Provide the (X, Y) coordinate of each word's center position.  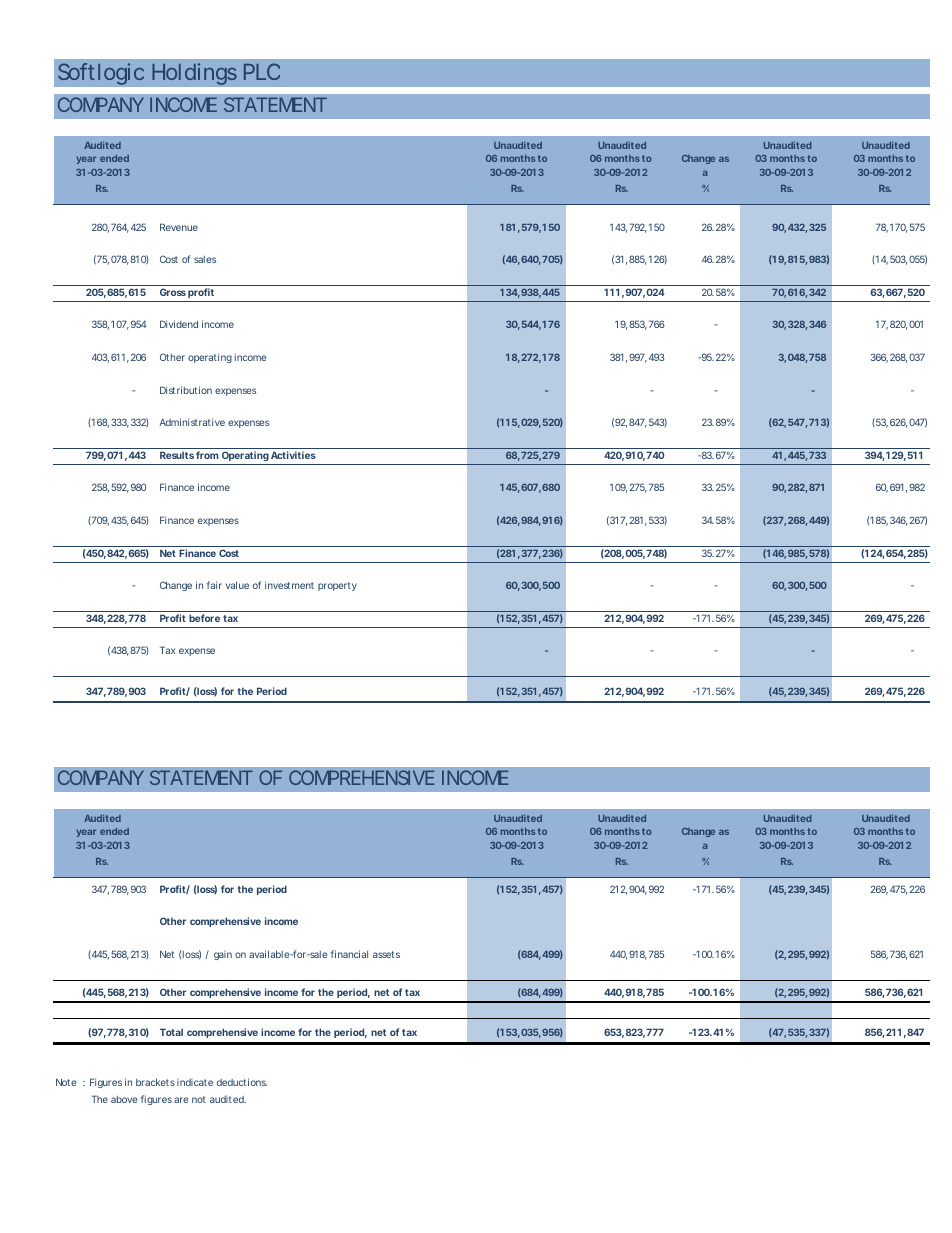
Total (171, 1032)
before (204, 618)
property (337, 586)
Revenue (179, 227)
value (237, 585)
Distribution (186, 390)
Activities (293, 455)
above (124, 1099)
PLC (262, 71)
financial (349, 954)
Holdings (194, 74)
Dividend (179, 324)
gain (223, 955)
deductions (242, 1082)
